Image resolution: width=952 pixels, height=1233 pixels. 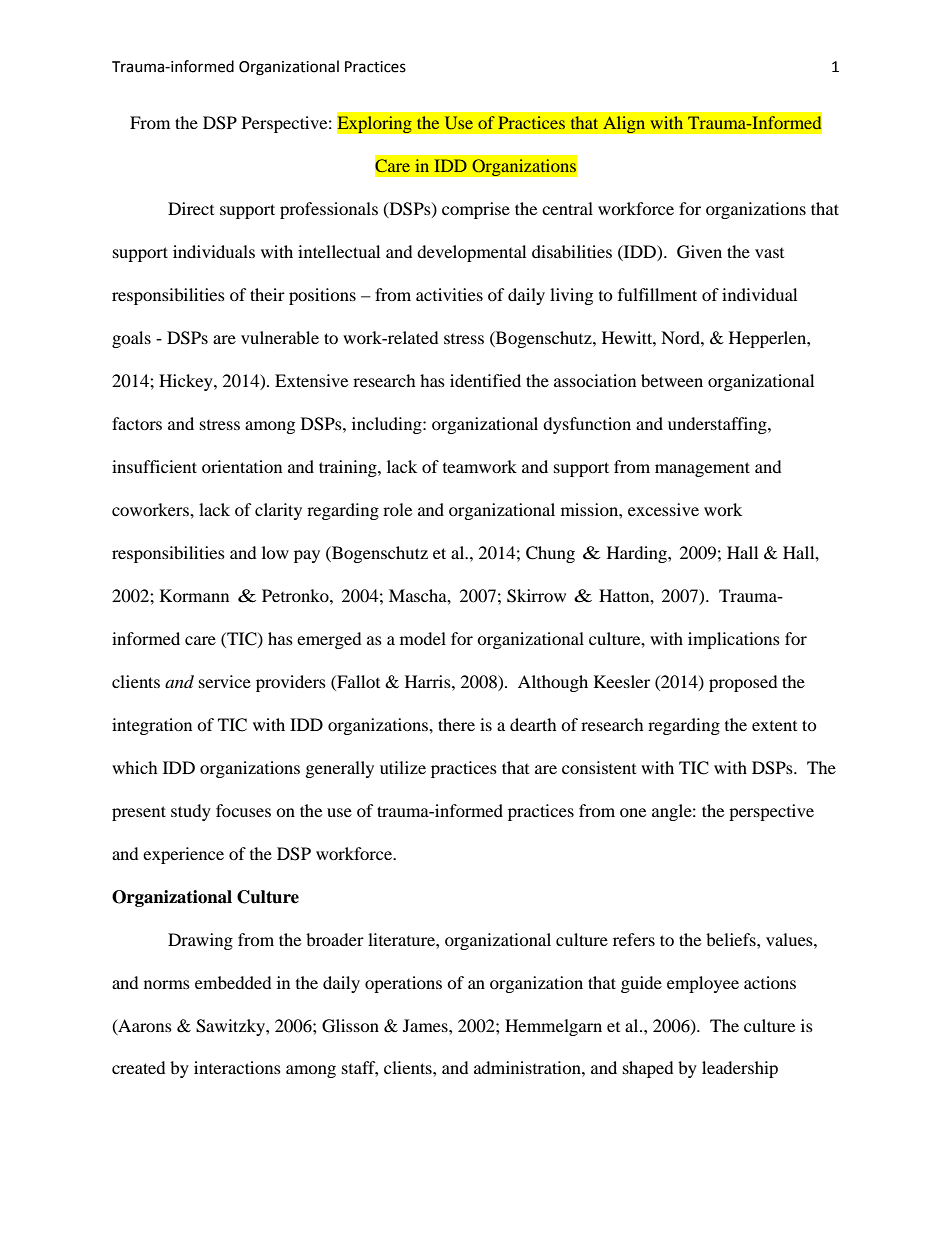 What do you see at coordinates (242, 466) in the screenshot?
I see `orientation` at bounding box center [242, 466].
